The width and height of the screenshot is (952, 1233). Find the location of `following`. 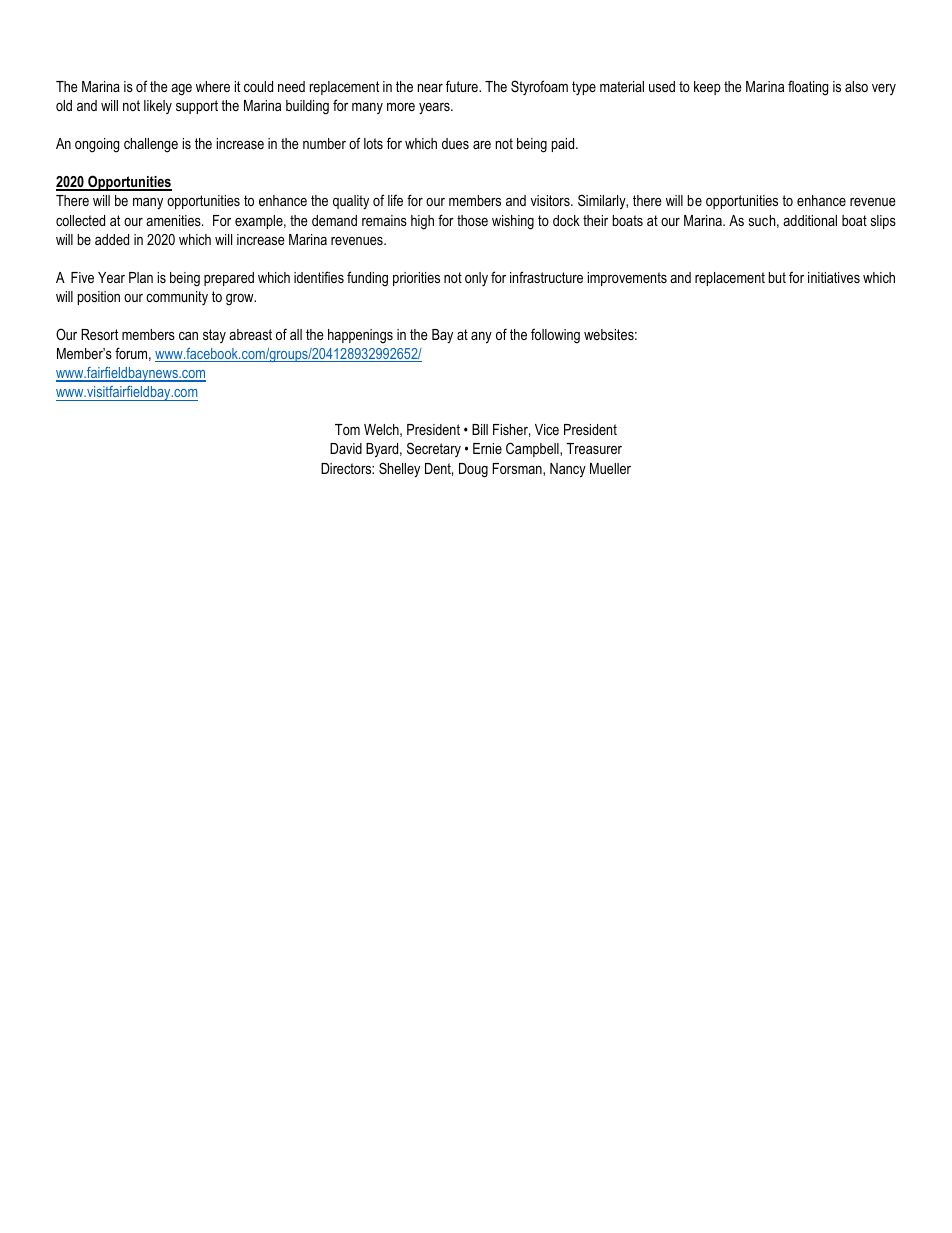

following is located at coordinates (555, 336).
